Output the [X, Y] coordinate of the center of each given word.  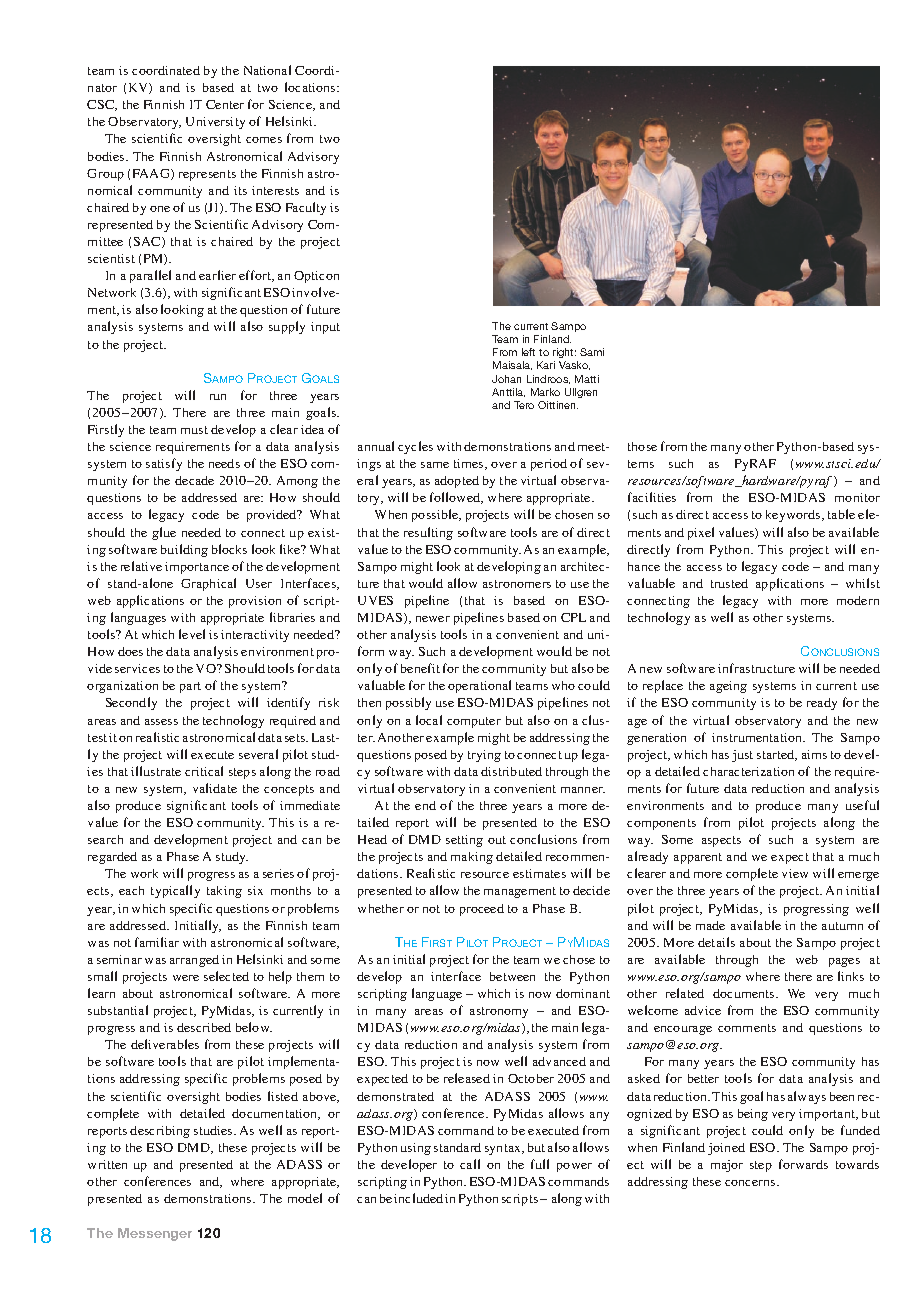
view [795, 873]
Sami [592, 352]
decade [194, 480]
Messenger [155, 1234]
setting [464, 841]
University [215, 123]
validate [215, 788]
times [470, 464]
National [267, 70]
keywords [794, 516]
